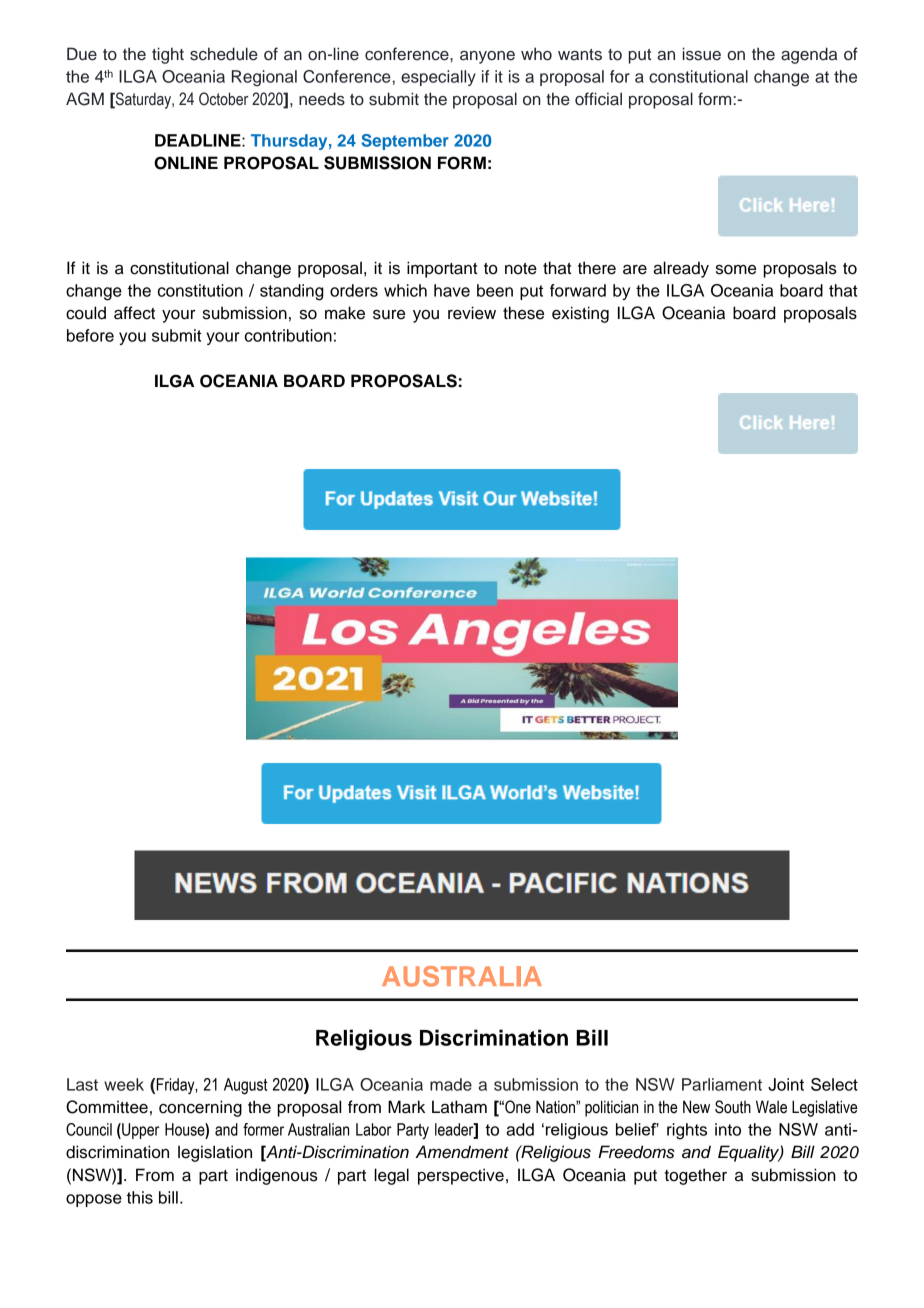 This page has height=1308, width=924. Describe the element at coordinates (140, 1197) in the page. I see `this` at that location.
